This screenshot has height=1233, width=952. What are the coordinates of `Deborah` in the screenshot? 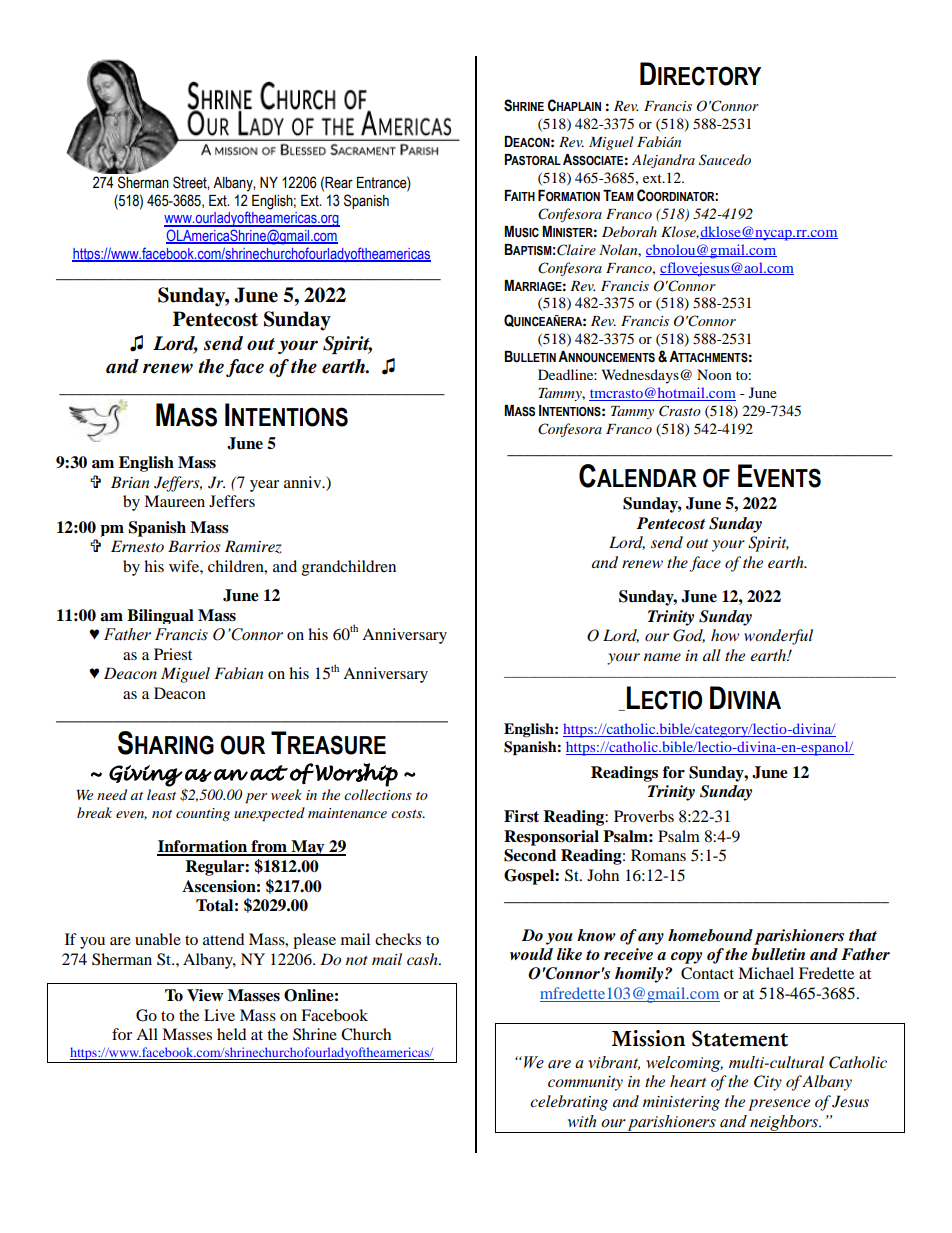 It's located at (629, 231).
